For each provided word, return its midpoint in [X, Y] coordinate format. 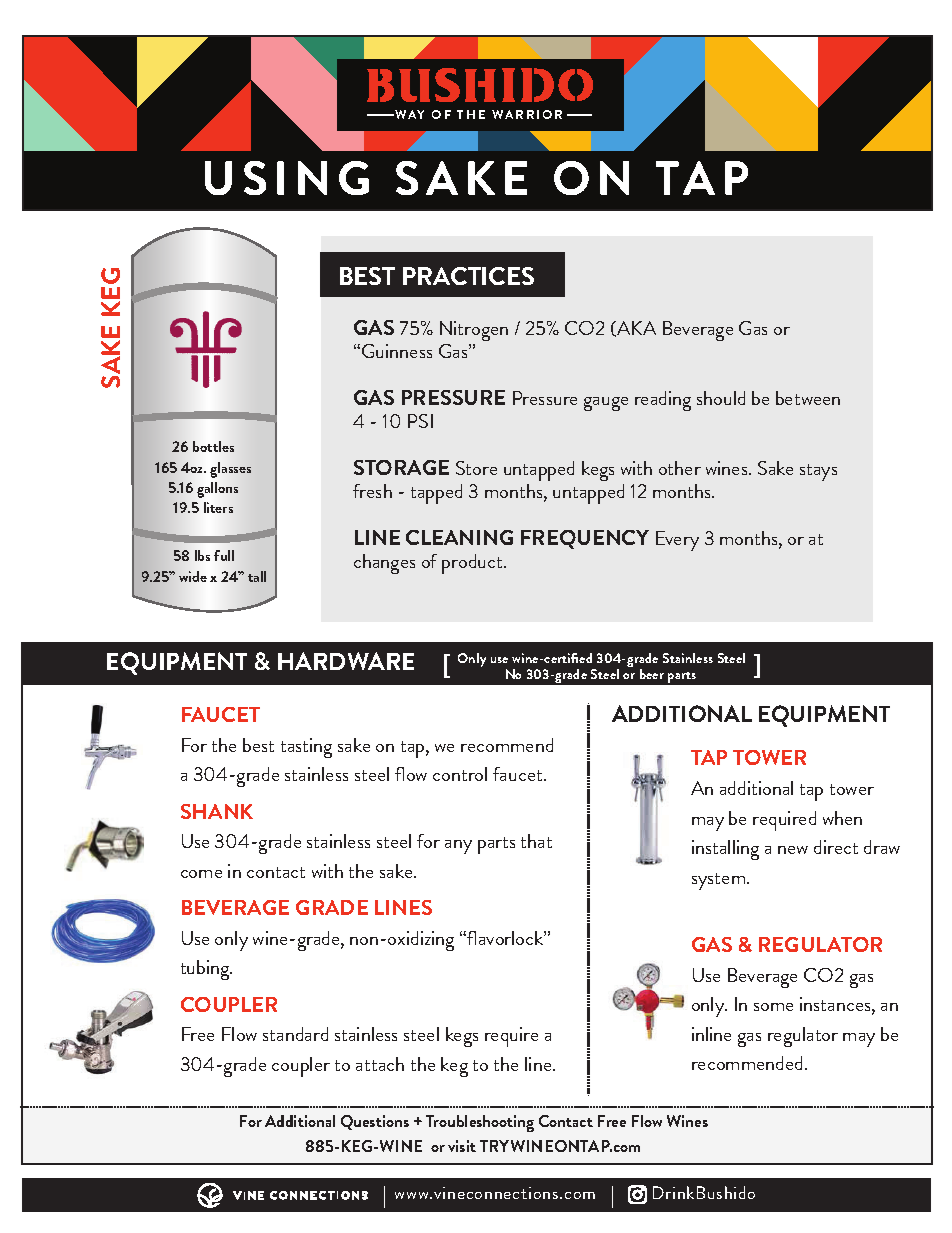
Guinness [397, 351]
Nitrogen [474, 331]
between [808, 398]
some [773, 1007]
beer [652, 674]
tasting [306, 748]
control [460, 774]
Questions [375, 1122]
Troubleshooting [480, 1123]
